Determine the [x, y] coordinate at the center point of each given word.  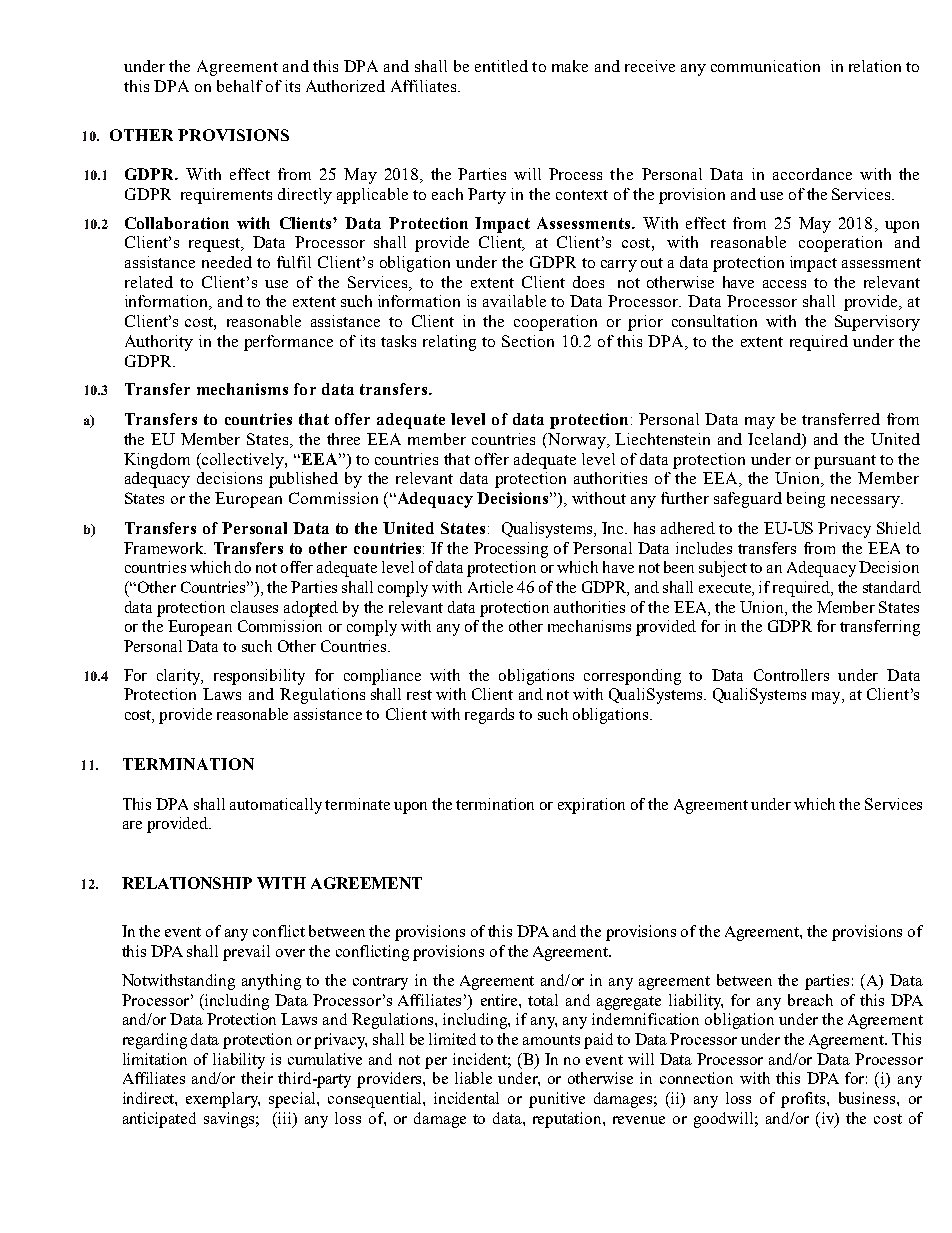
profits [804, 1100]
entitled [501, 66]
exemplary [223, 1100]
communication [765, 66]
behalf [240, 86]
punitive [557, 1100]
